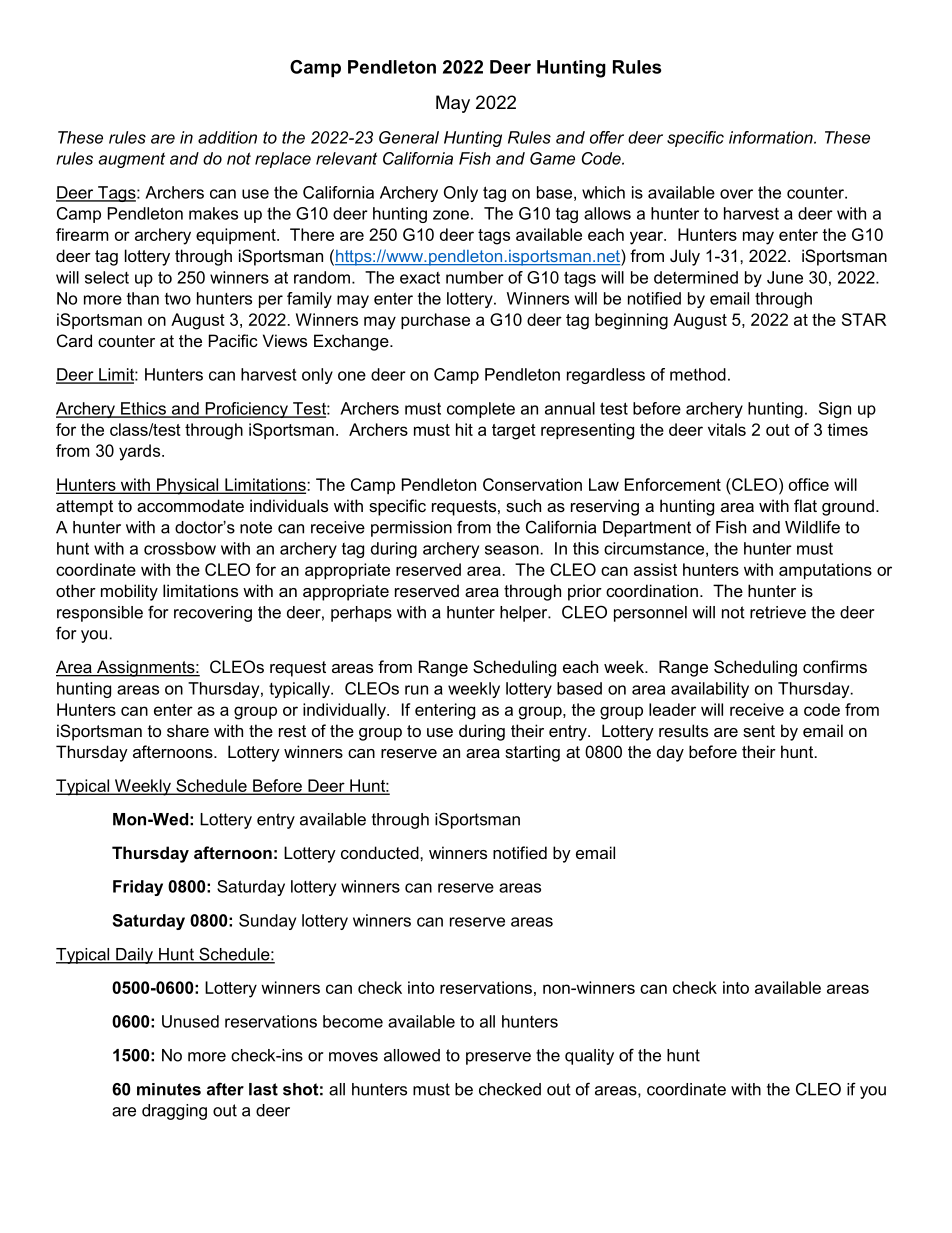 The width and height of the page is (952, 1233). Describe the element at coordinates (409, 137) in the page. I see `General` at that location.
